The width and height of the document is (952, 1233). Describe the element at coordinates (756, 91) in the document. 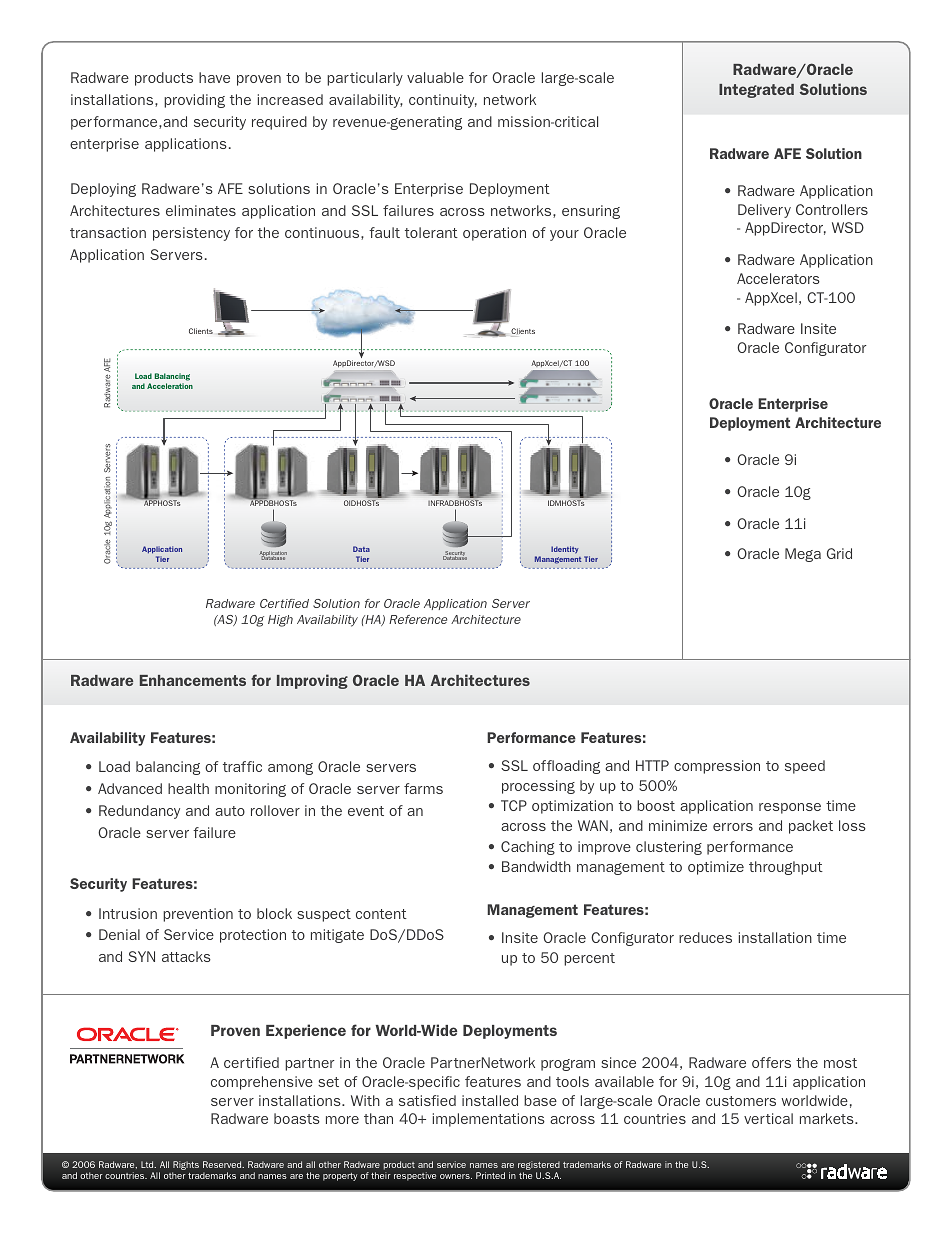

I see `Integrated` at that location.
